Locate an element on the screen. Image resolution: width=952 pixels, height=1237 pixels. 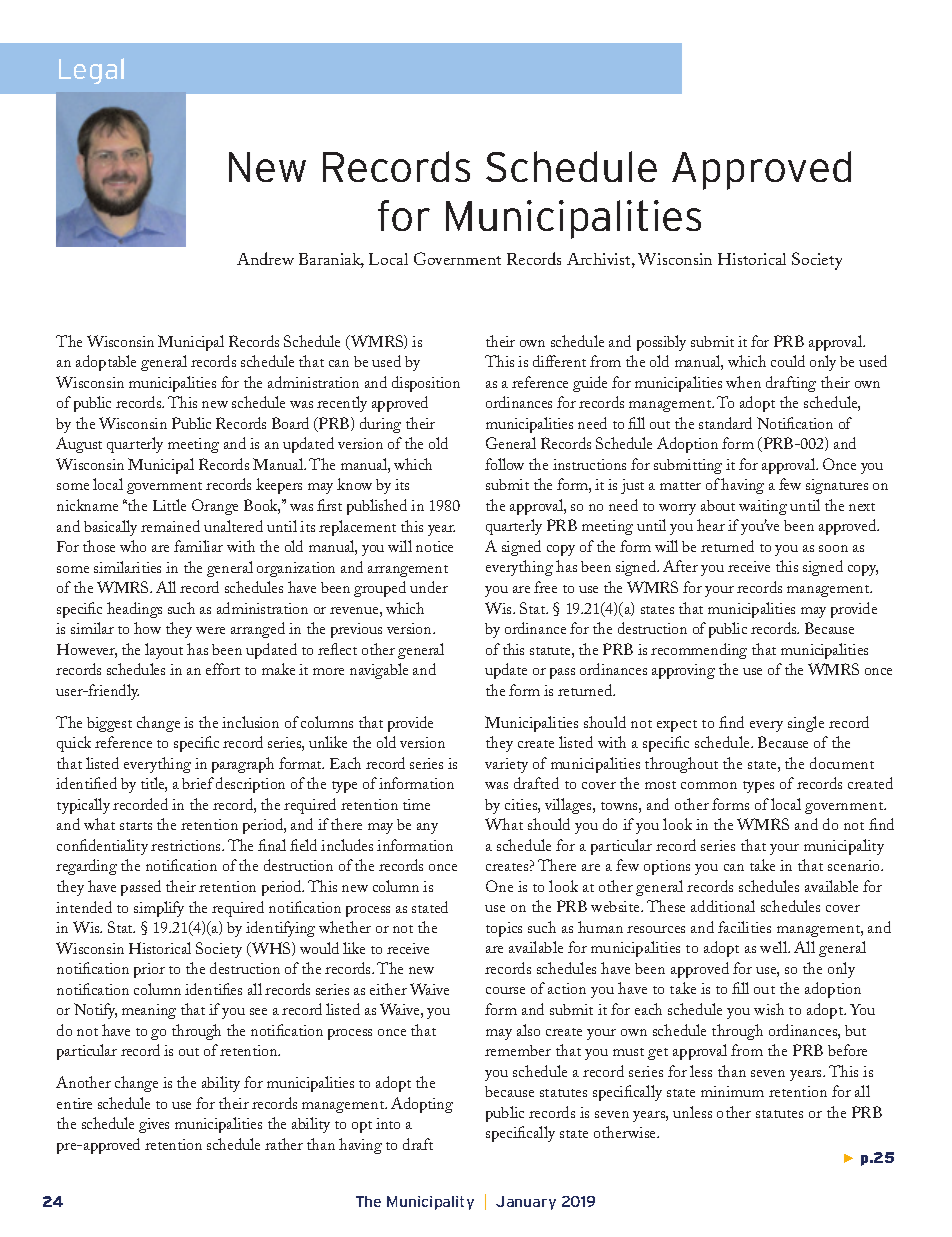
any is located at coordinates (427, 828).
